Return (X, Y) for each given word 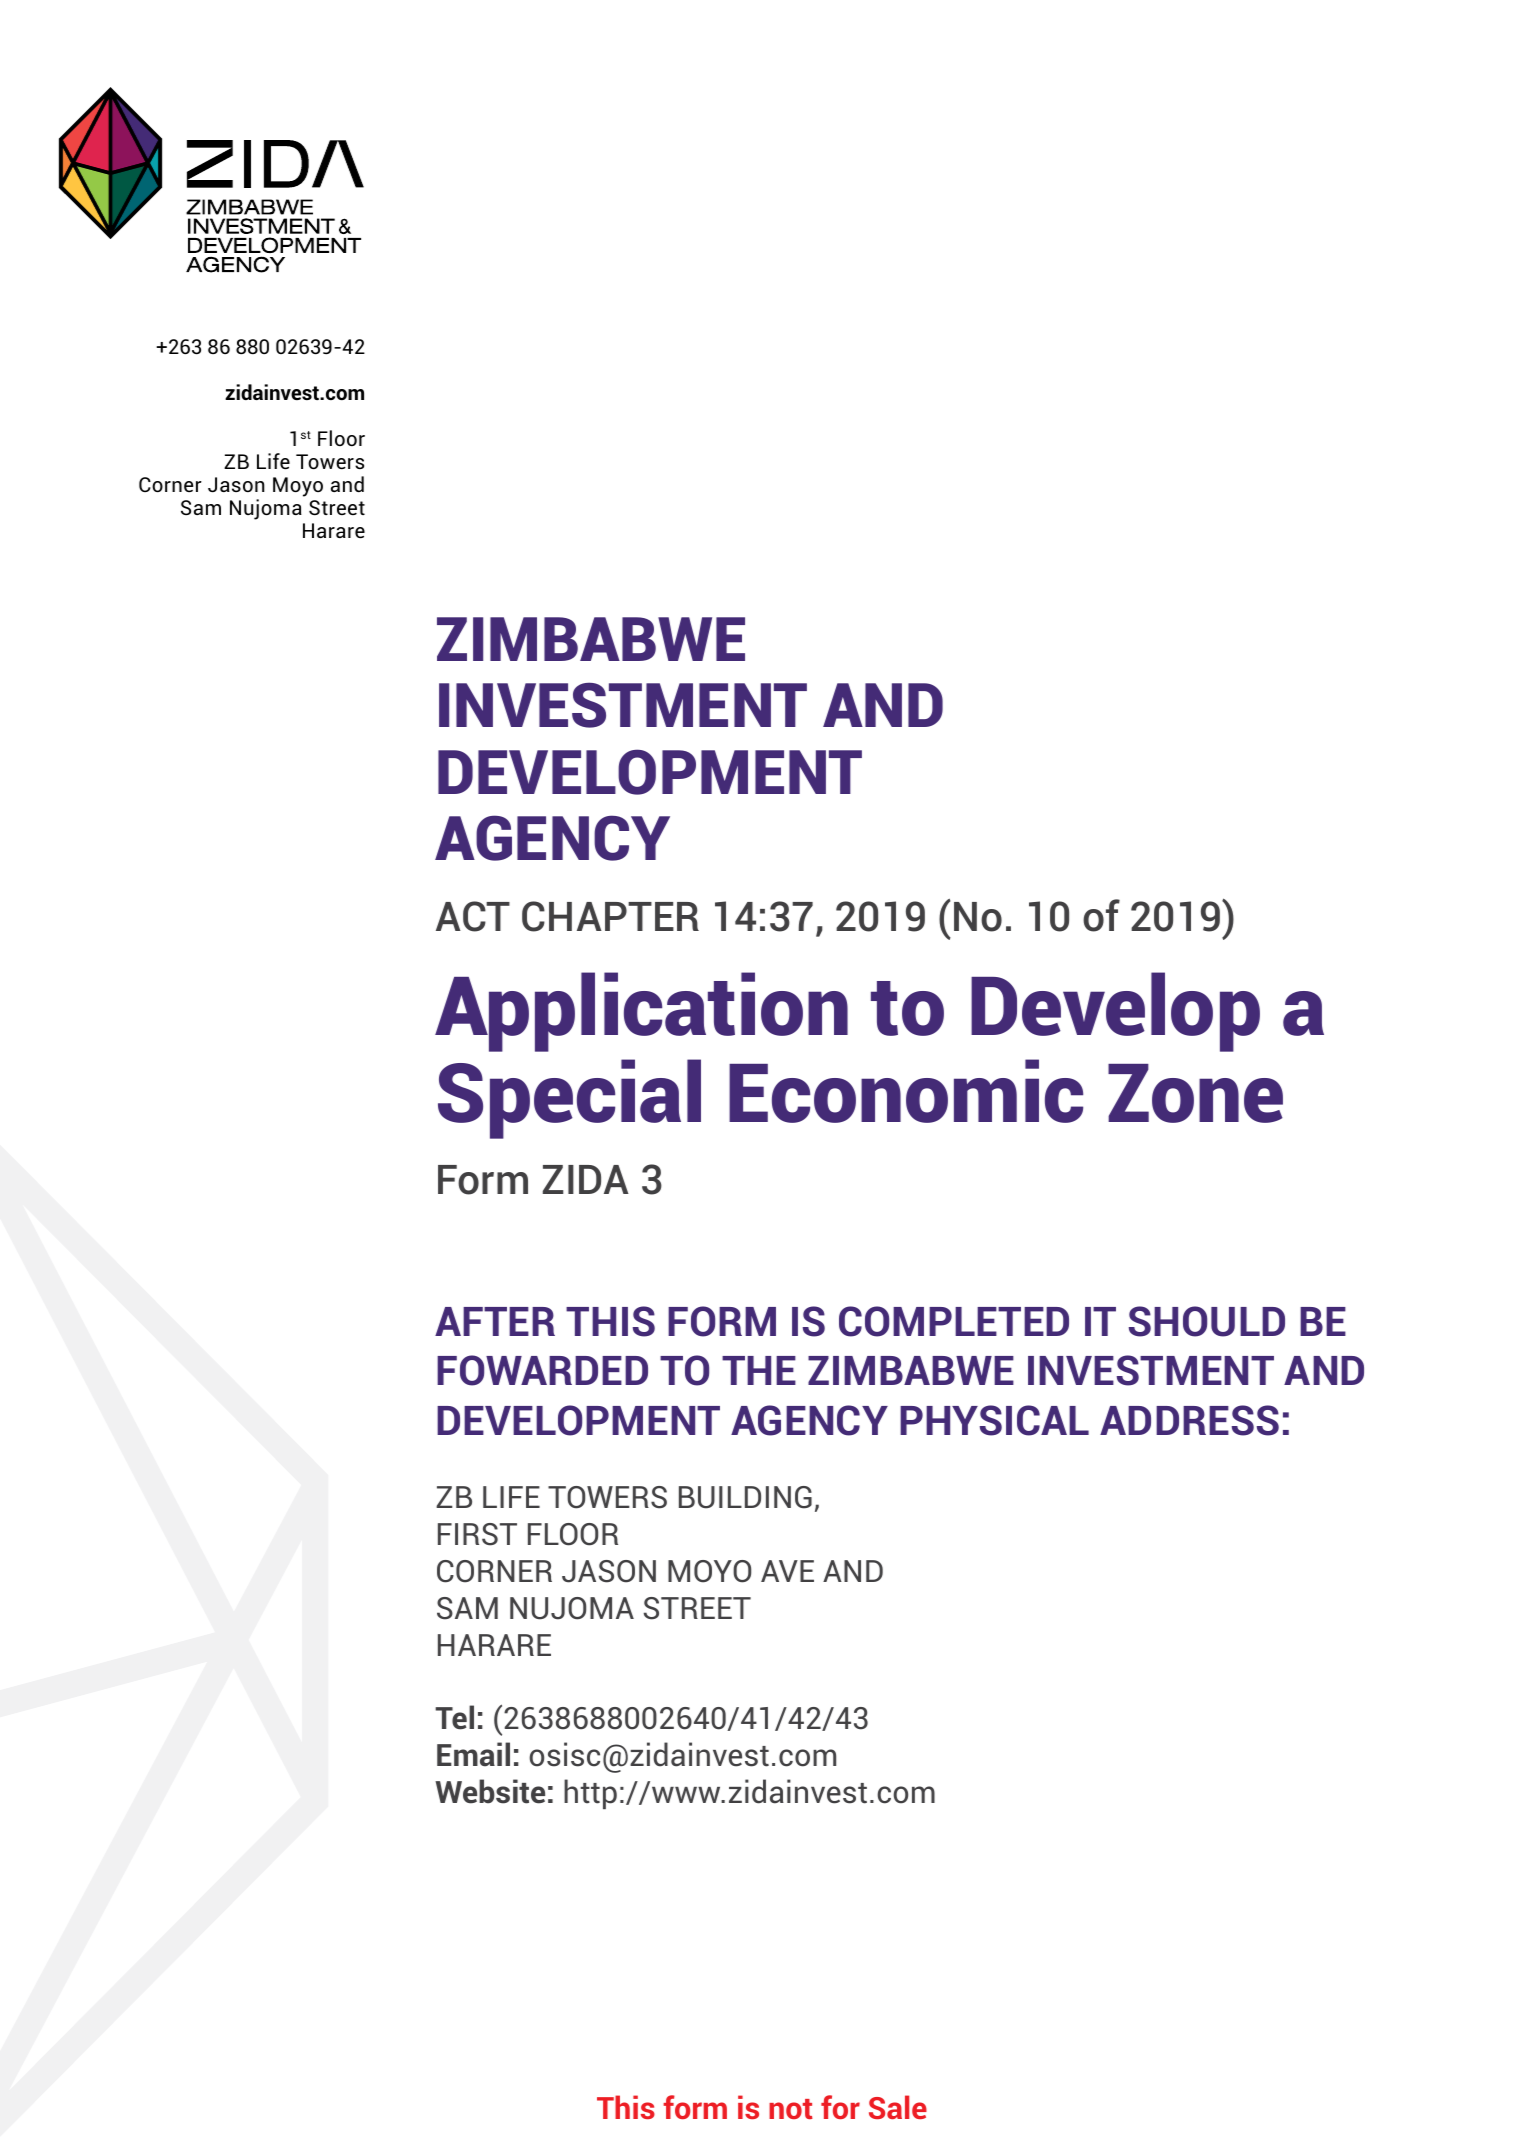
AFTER (495, 1321)
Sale (898, 2107)
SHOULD (1207, 1321)
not (791, 2109)
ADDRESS (1189, 1420)
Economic (906, 1091)
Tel (454, 1717)
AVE (787, 1571)
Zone (1195, 1093)
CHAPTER (610, 916)
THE (759, 1370)
